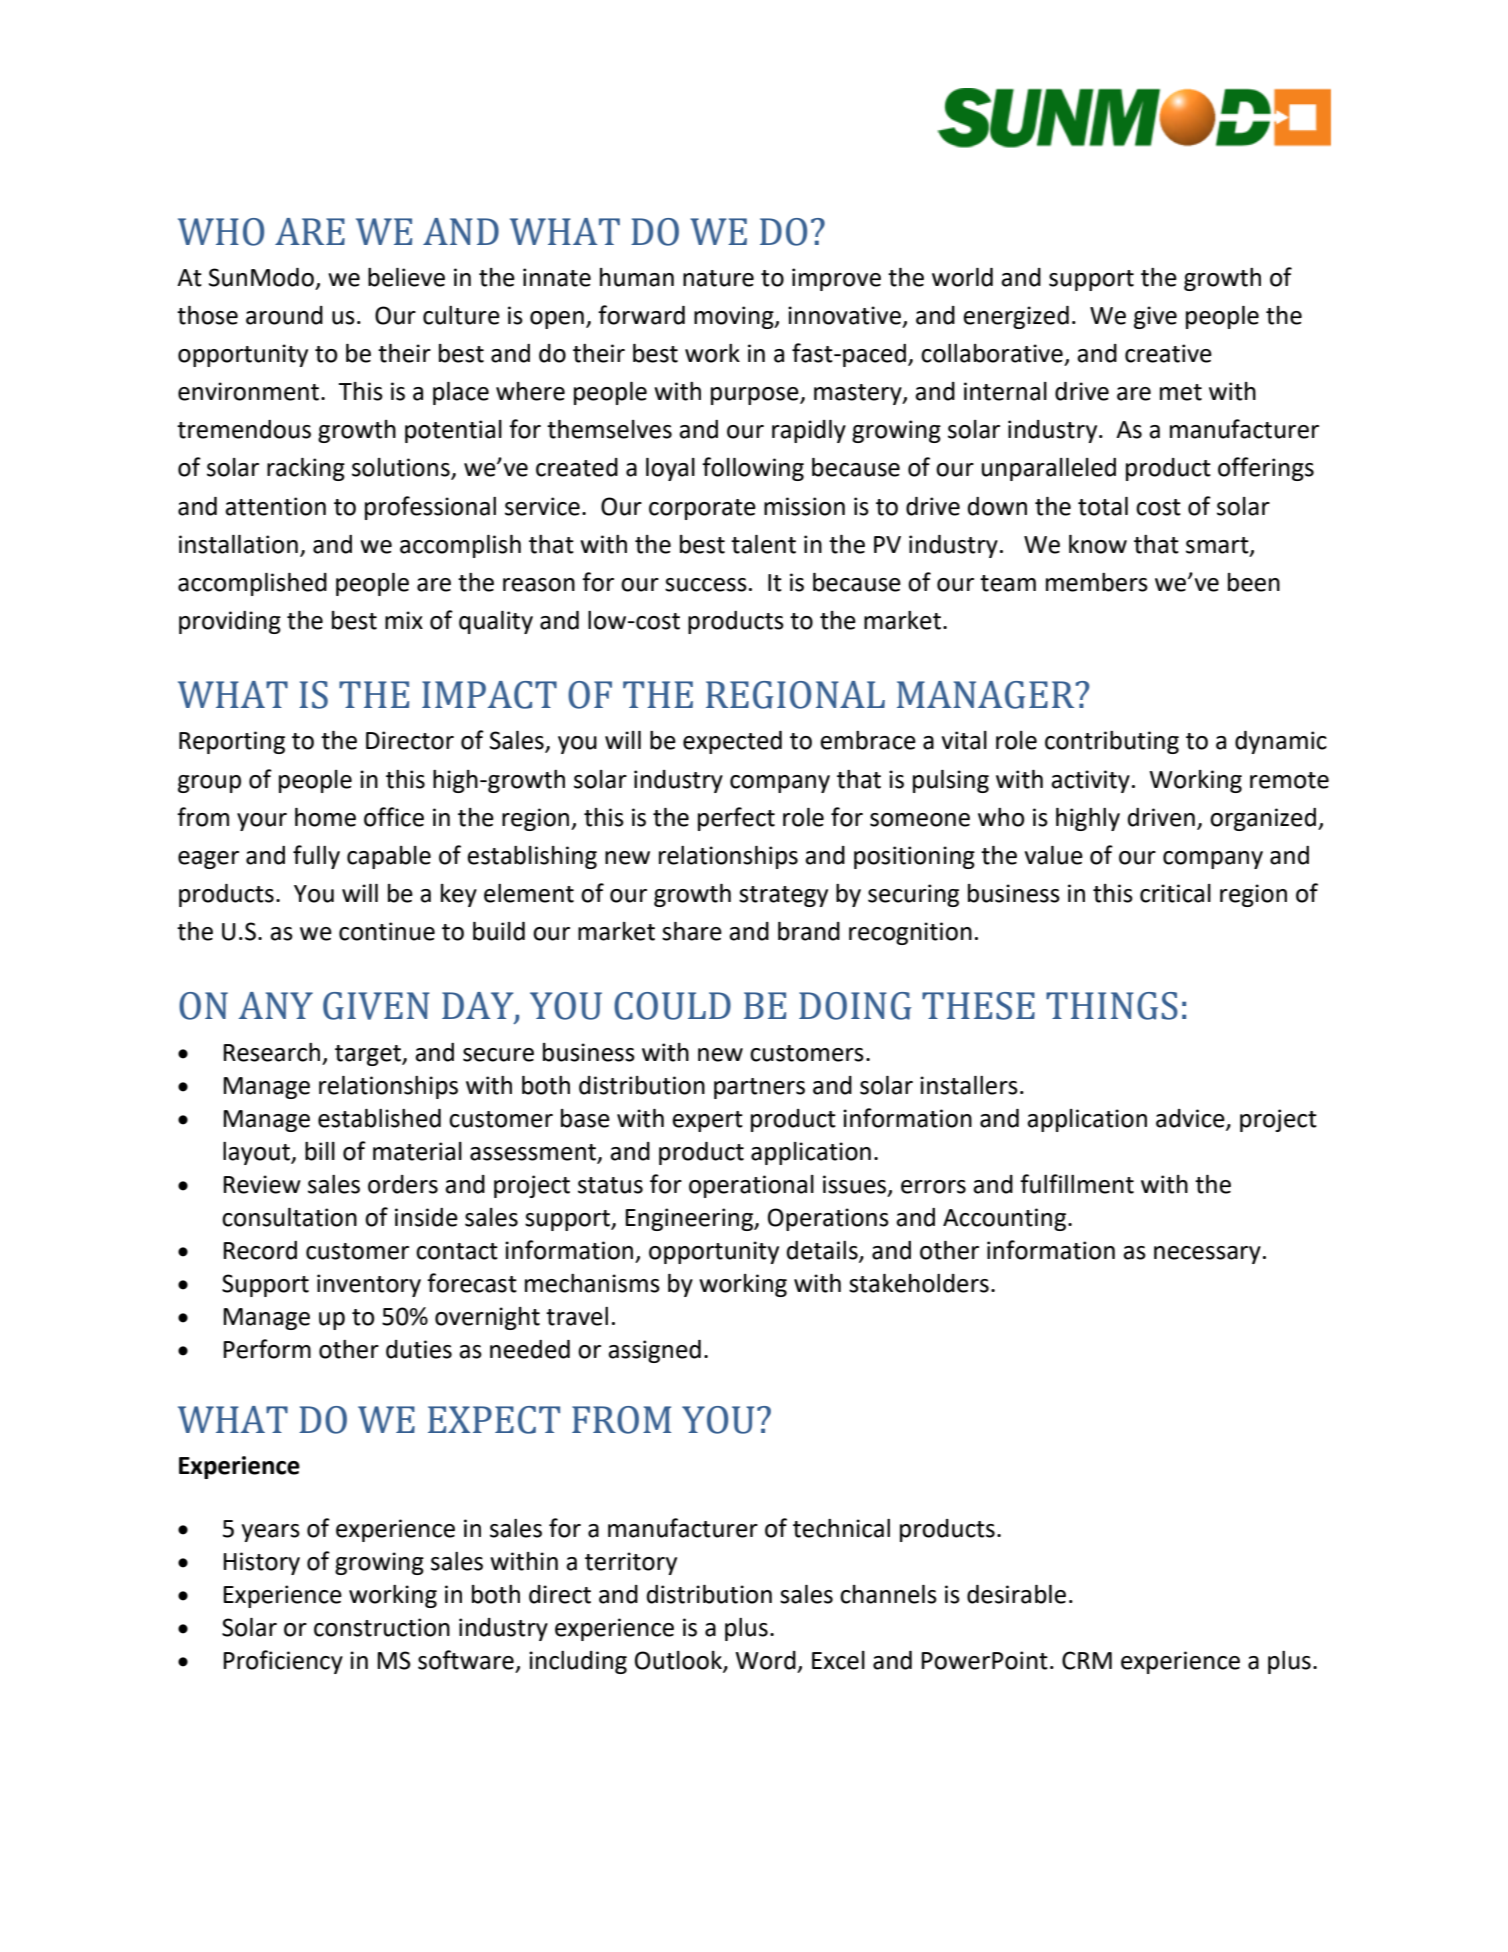  I want to click on inventory, so click(369, 1285).
